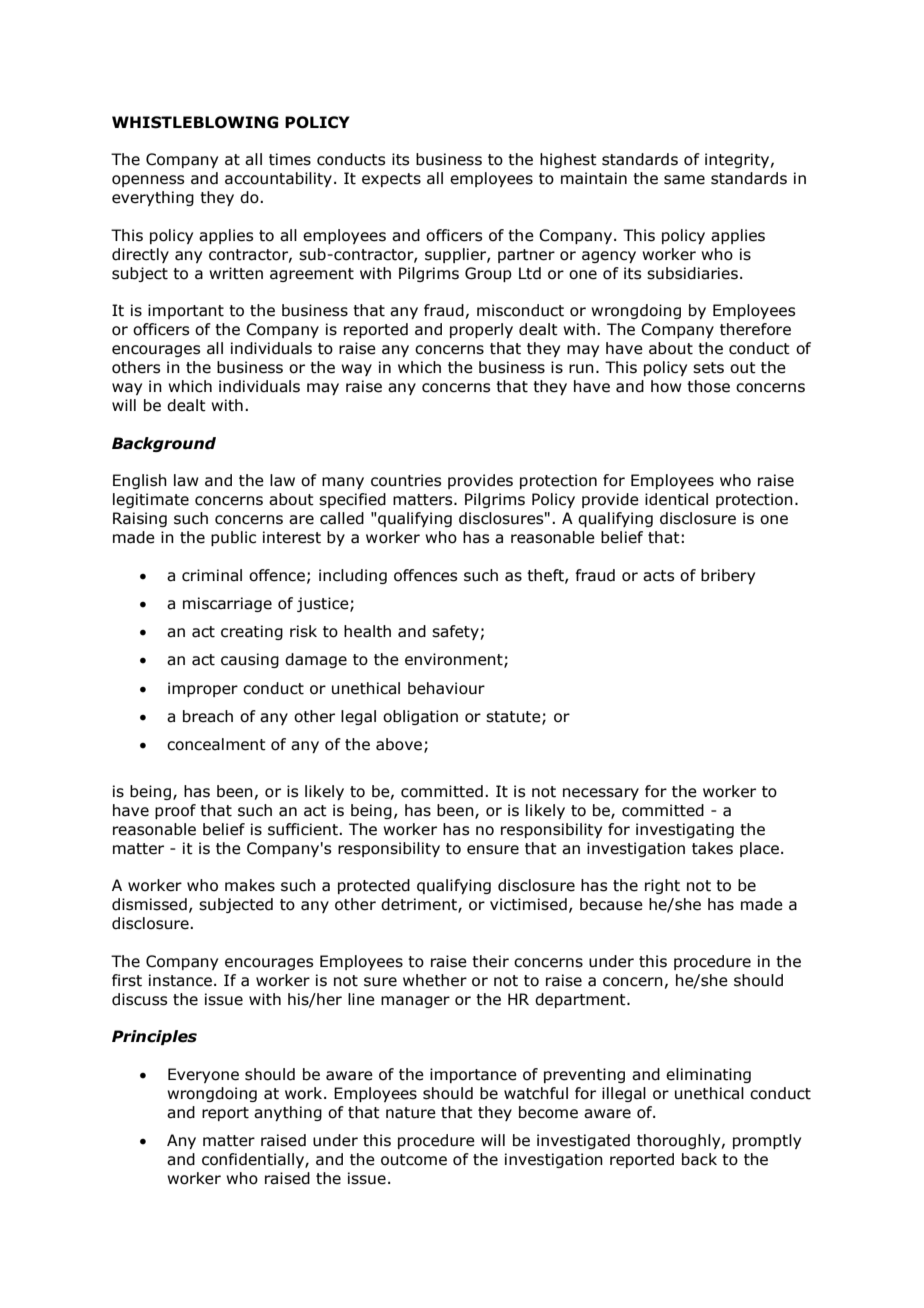 The width and height of the screenshot is (924, 1308). I want to click on properly, so click(481, 330).
